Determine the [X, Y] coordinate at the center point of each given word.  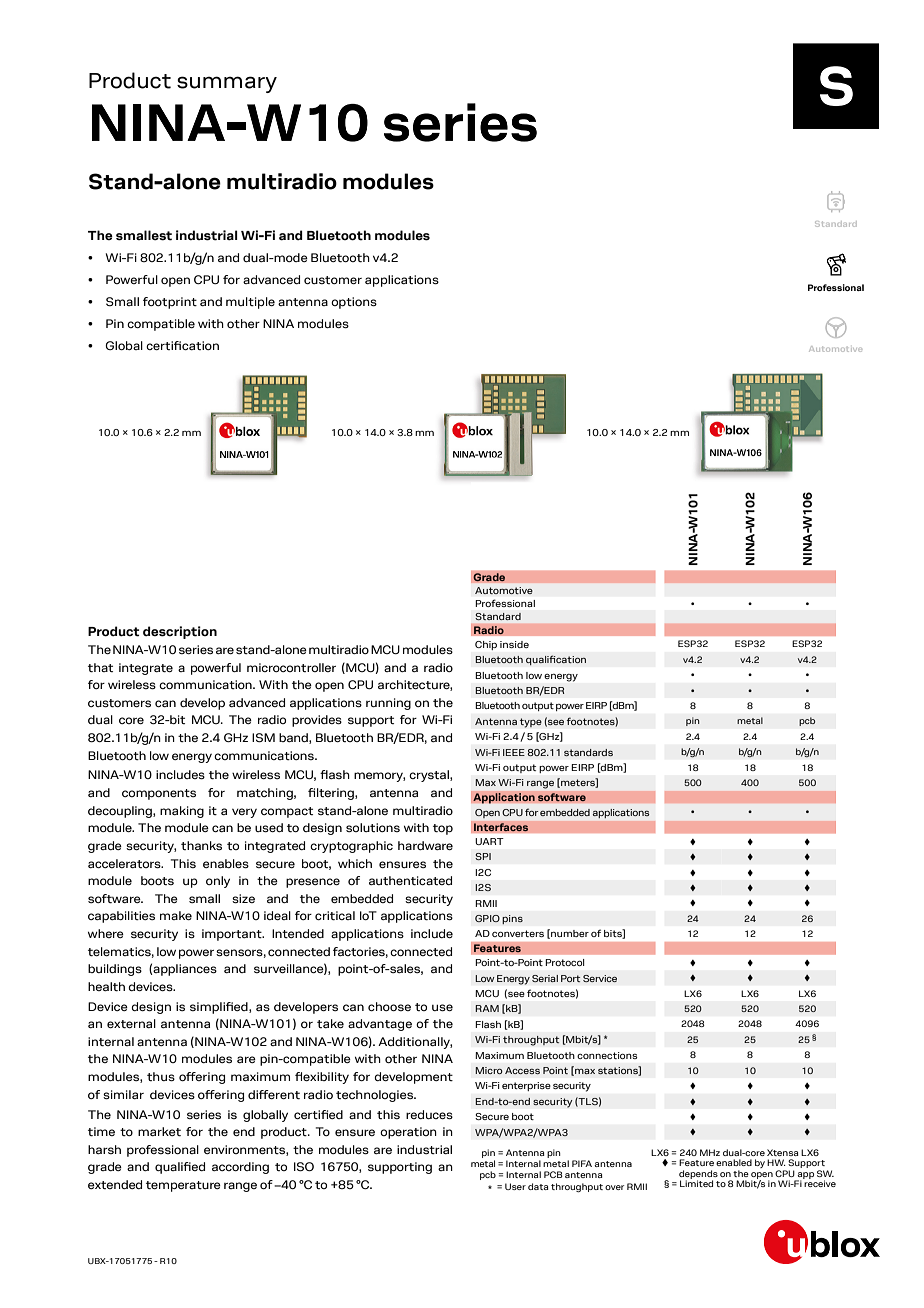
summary [227, 84]
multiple [250, 303]
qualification [556, 660]
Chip [486, 645]
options [354, 303]
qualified [180, 1168]
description [180, 632]
